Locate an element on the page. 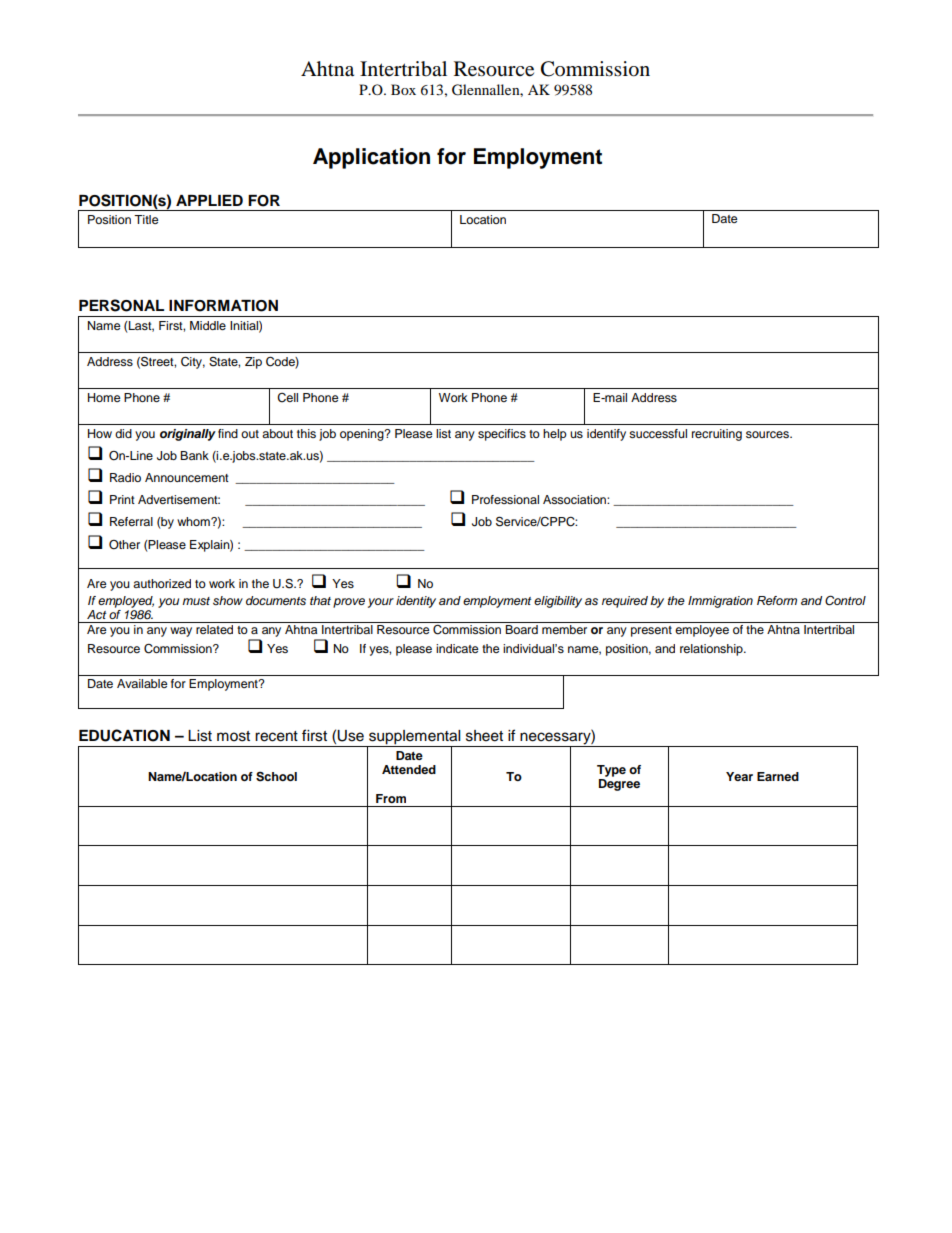 Image resolution: width=952 pixels, height=1233 pixels. Application is located at coordinates (371, 158).
